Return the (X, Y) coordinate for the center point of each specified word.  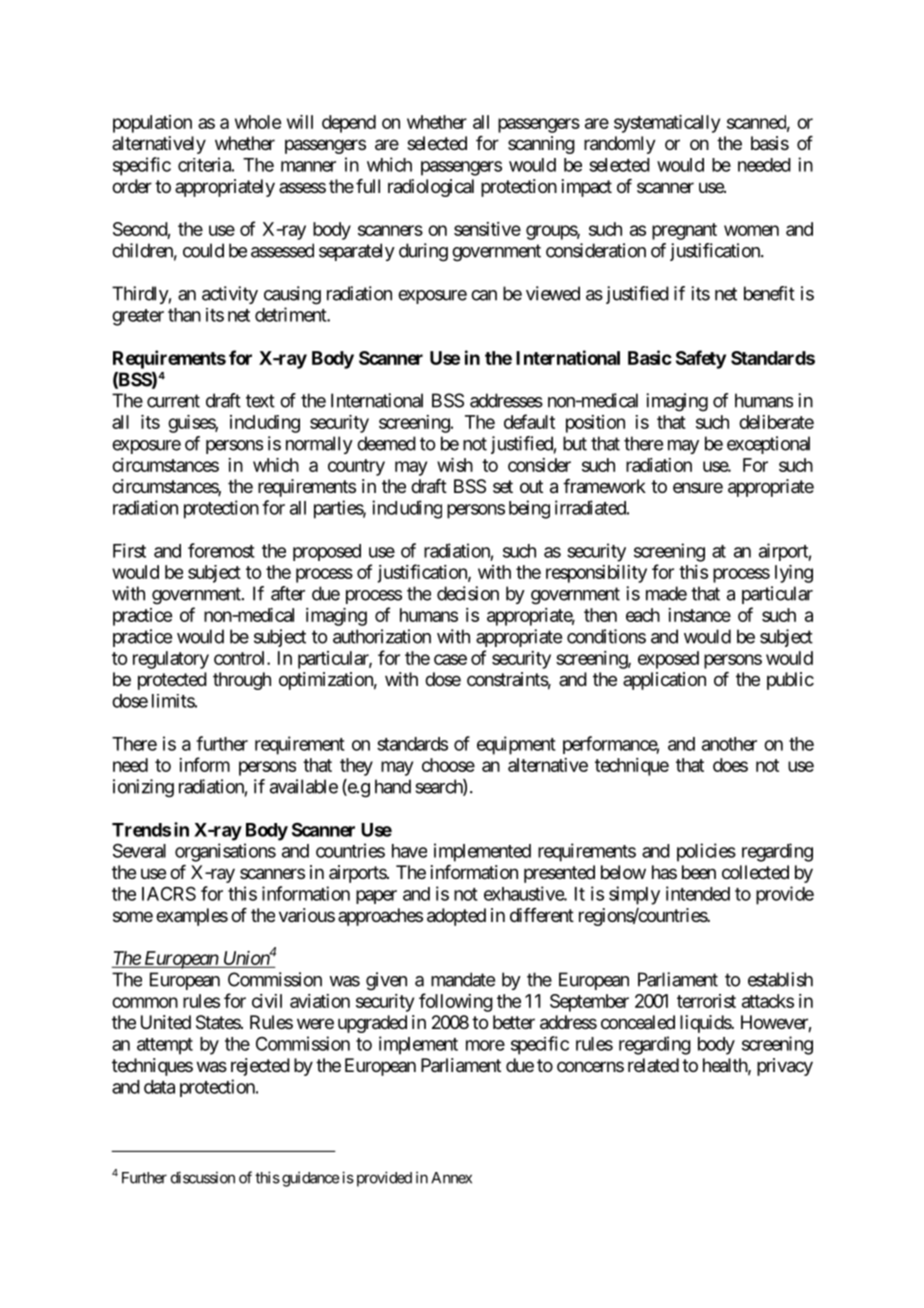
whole (258, 122)
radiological (431, 188)
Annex (451, 1178)
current (173, 401)
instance (699, 615)
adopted (456, 917)
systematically (667, 124)
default (529, 421)
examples (192, 917)
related (653, 1065)
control (241, 658)
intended (698, 893)
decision (468, 593)
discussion (203, 1177)
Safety (701, 359)
